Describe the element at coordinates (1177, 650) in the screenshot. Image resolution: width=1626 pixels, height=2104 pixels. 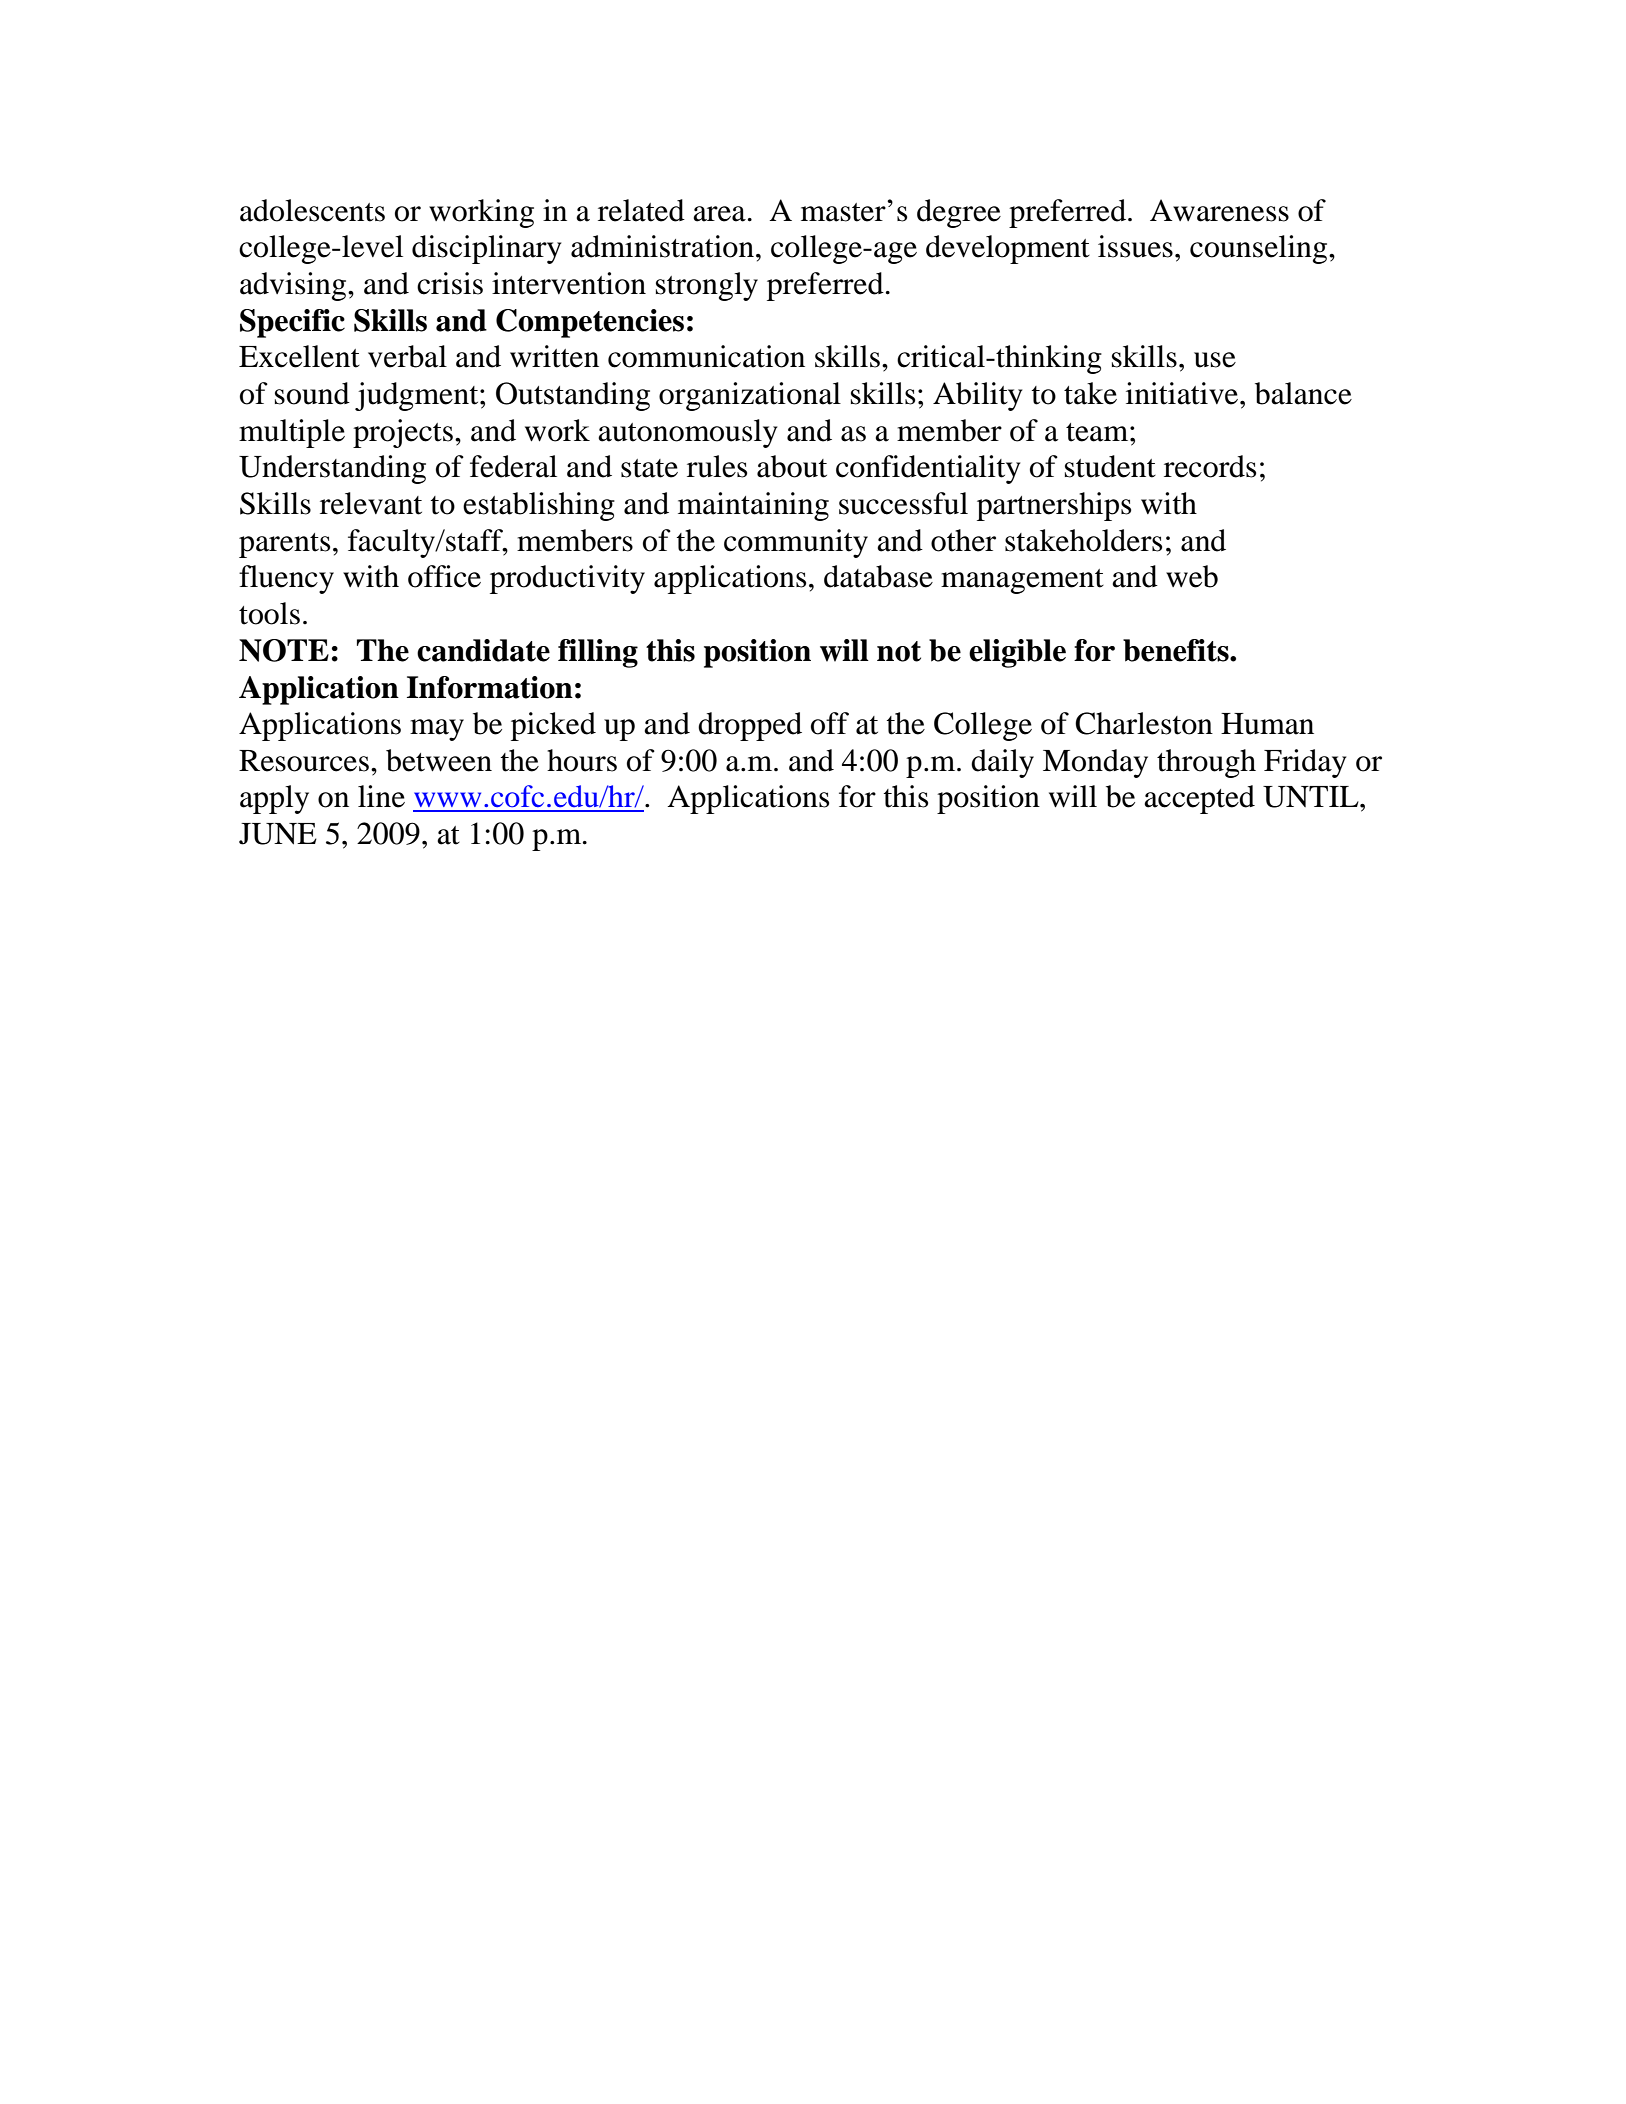
I see `benefits` at that location.
